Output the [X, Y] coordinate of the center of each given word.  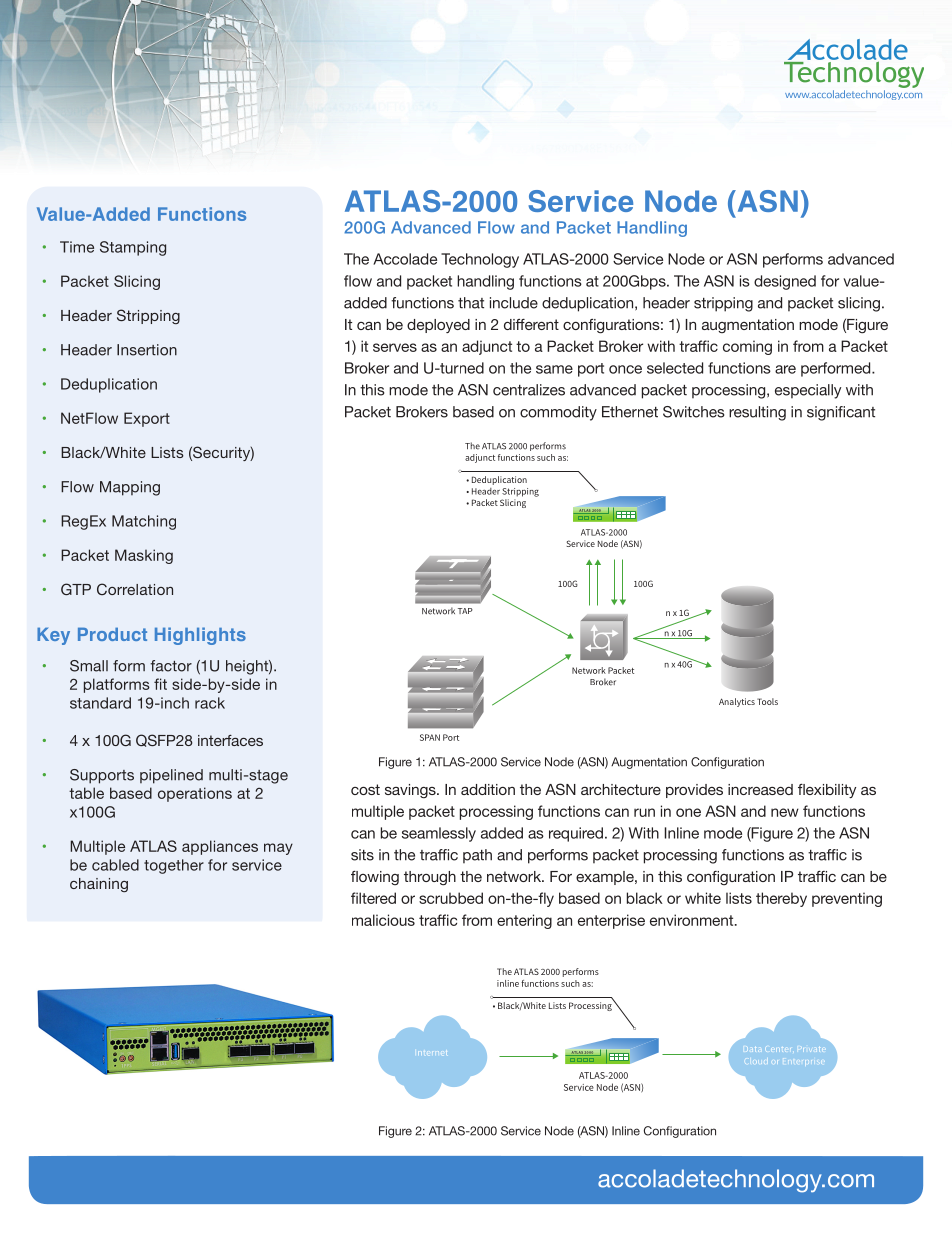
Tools [767, 701]
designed [785, 282]
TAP [465, 611]
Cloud [756, 1062]
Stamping [133, 248]
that [471, 303]
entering [524, 921]
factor [171, 666]
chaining [99, 885]
